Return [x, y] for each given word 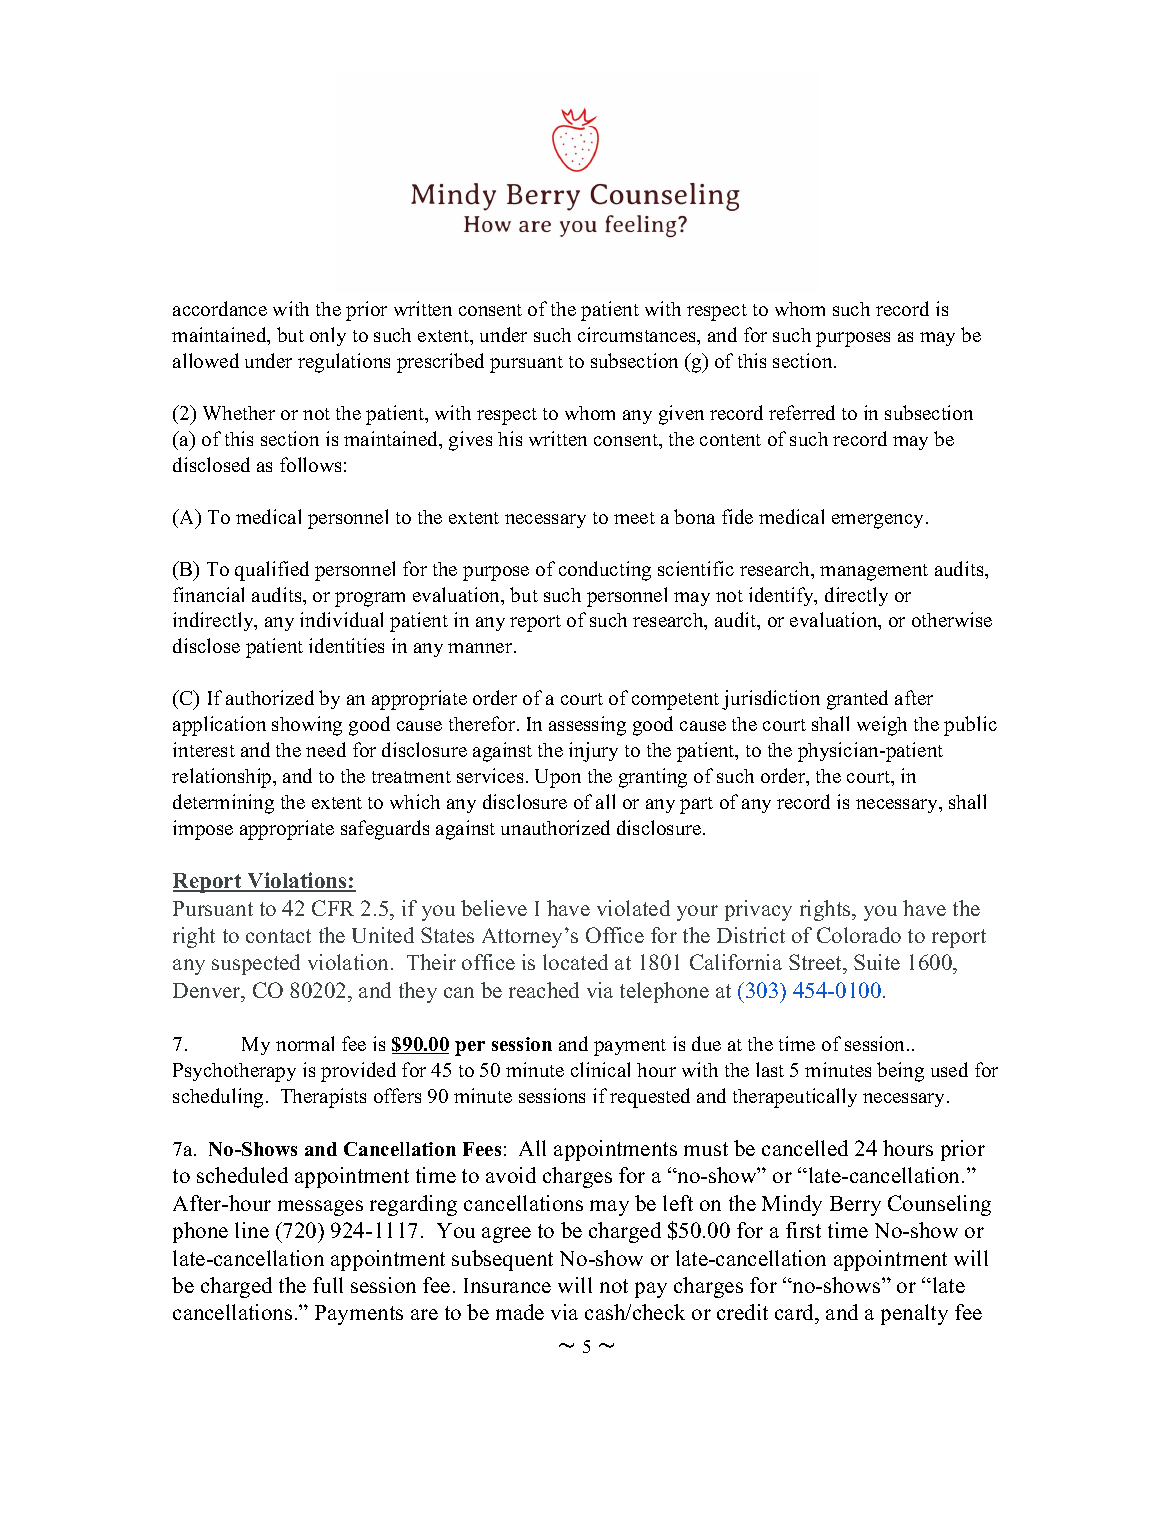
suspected [256, 964]
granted [857, 700]
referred [802, 412]
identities [346, 645]
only [328, 336]
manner [481, 648]
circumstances [638, 334]
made [520, 1312]
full [328, 1285]
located [575, 962]
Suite [877, 962]
